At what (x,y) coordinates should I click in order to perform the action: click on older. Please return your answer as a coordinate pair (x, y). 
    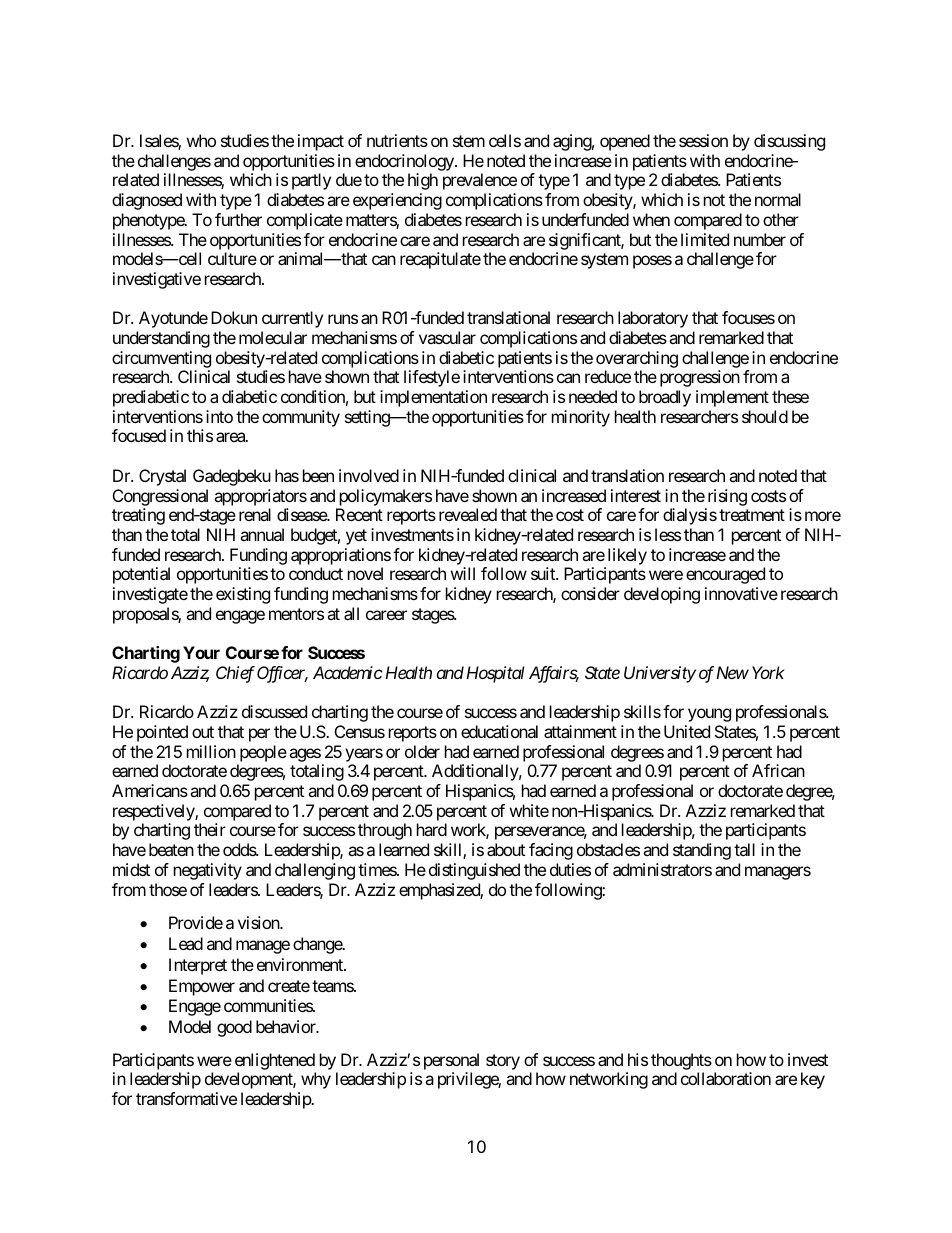
    Looking at the image, I should click on (422, 751).
